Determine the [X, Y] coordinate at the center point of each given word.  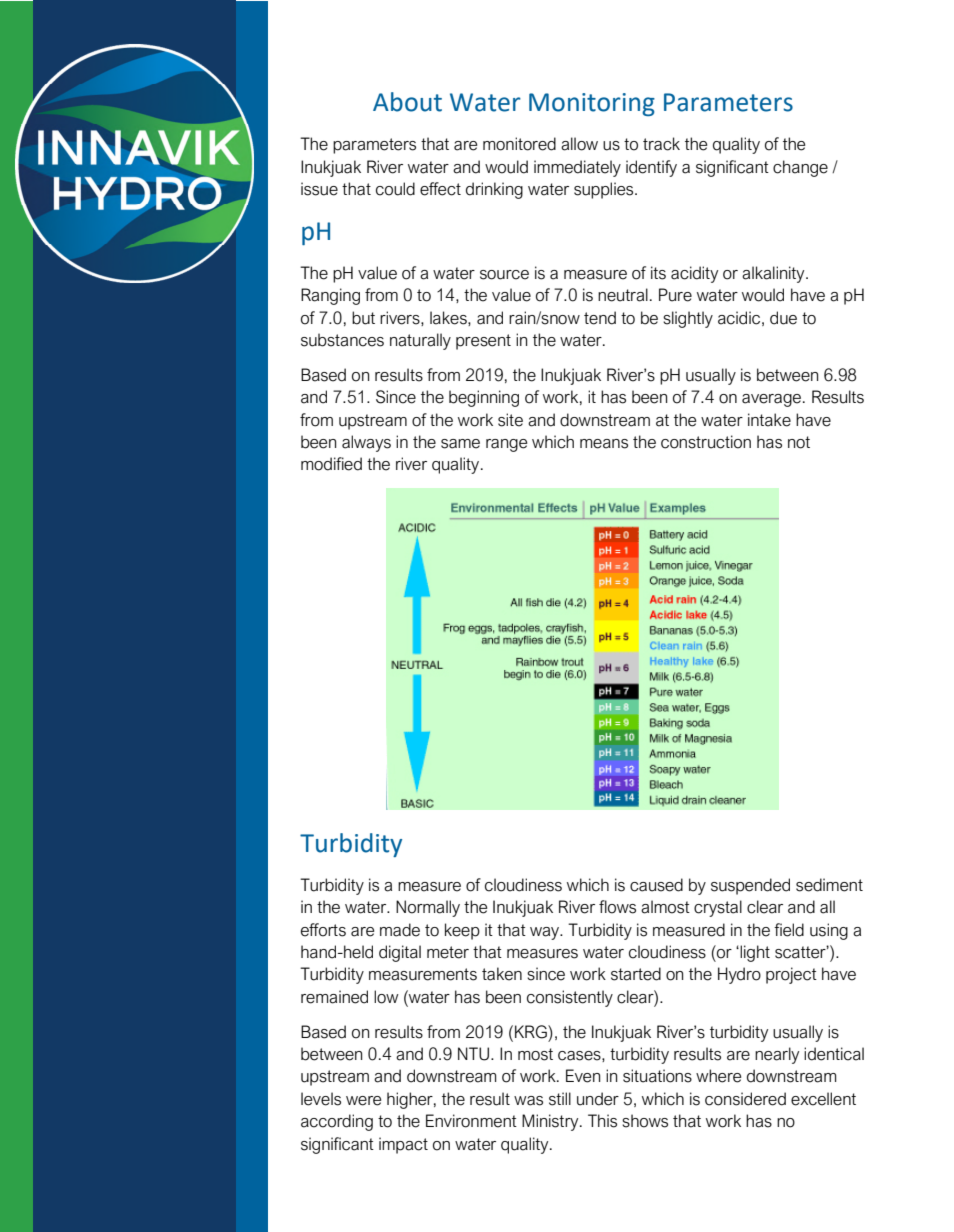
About [407, 102]
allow [579, 144]
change [800, 168]
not [799, 442]
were [363, 1101]
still [560, 1099]
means [604, 444]
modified [331, 464]
